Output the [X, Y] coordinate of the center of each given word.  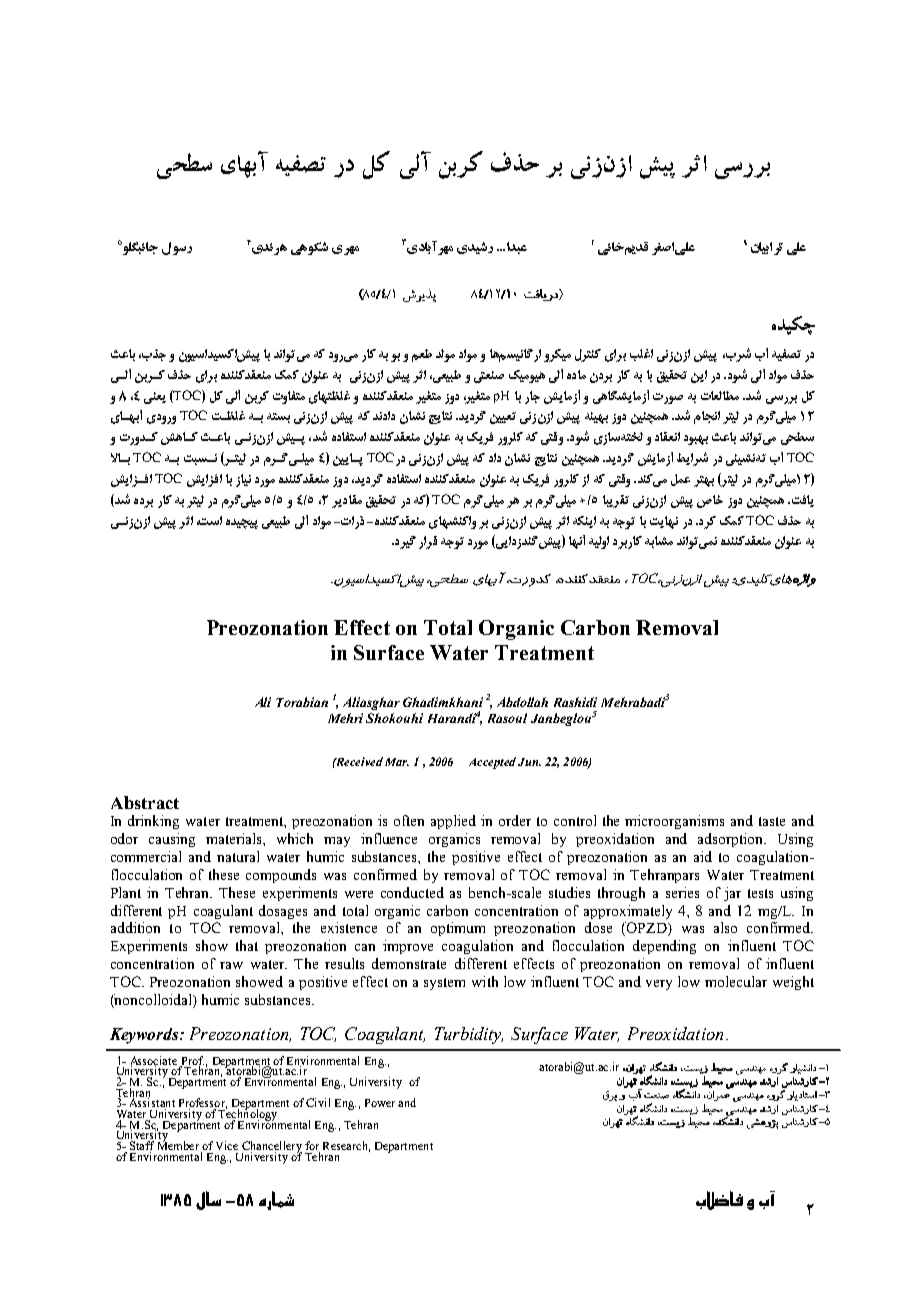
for [312, 1147]
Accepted [492, 763]
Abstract [145, 802]
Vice [227, 1145]
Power [380, 1103]
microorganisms [674, 822]
